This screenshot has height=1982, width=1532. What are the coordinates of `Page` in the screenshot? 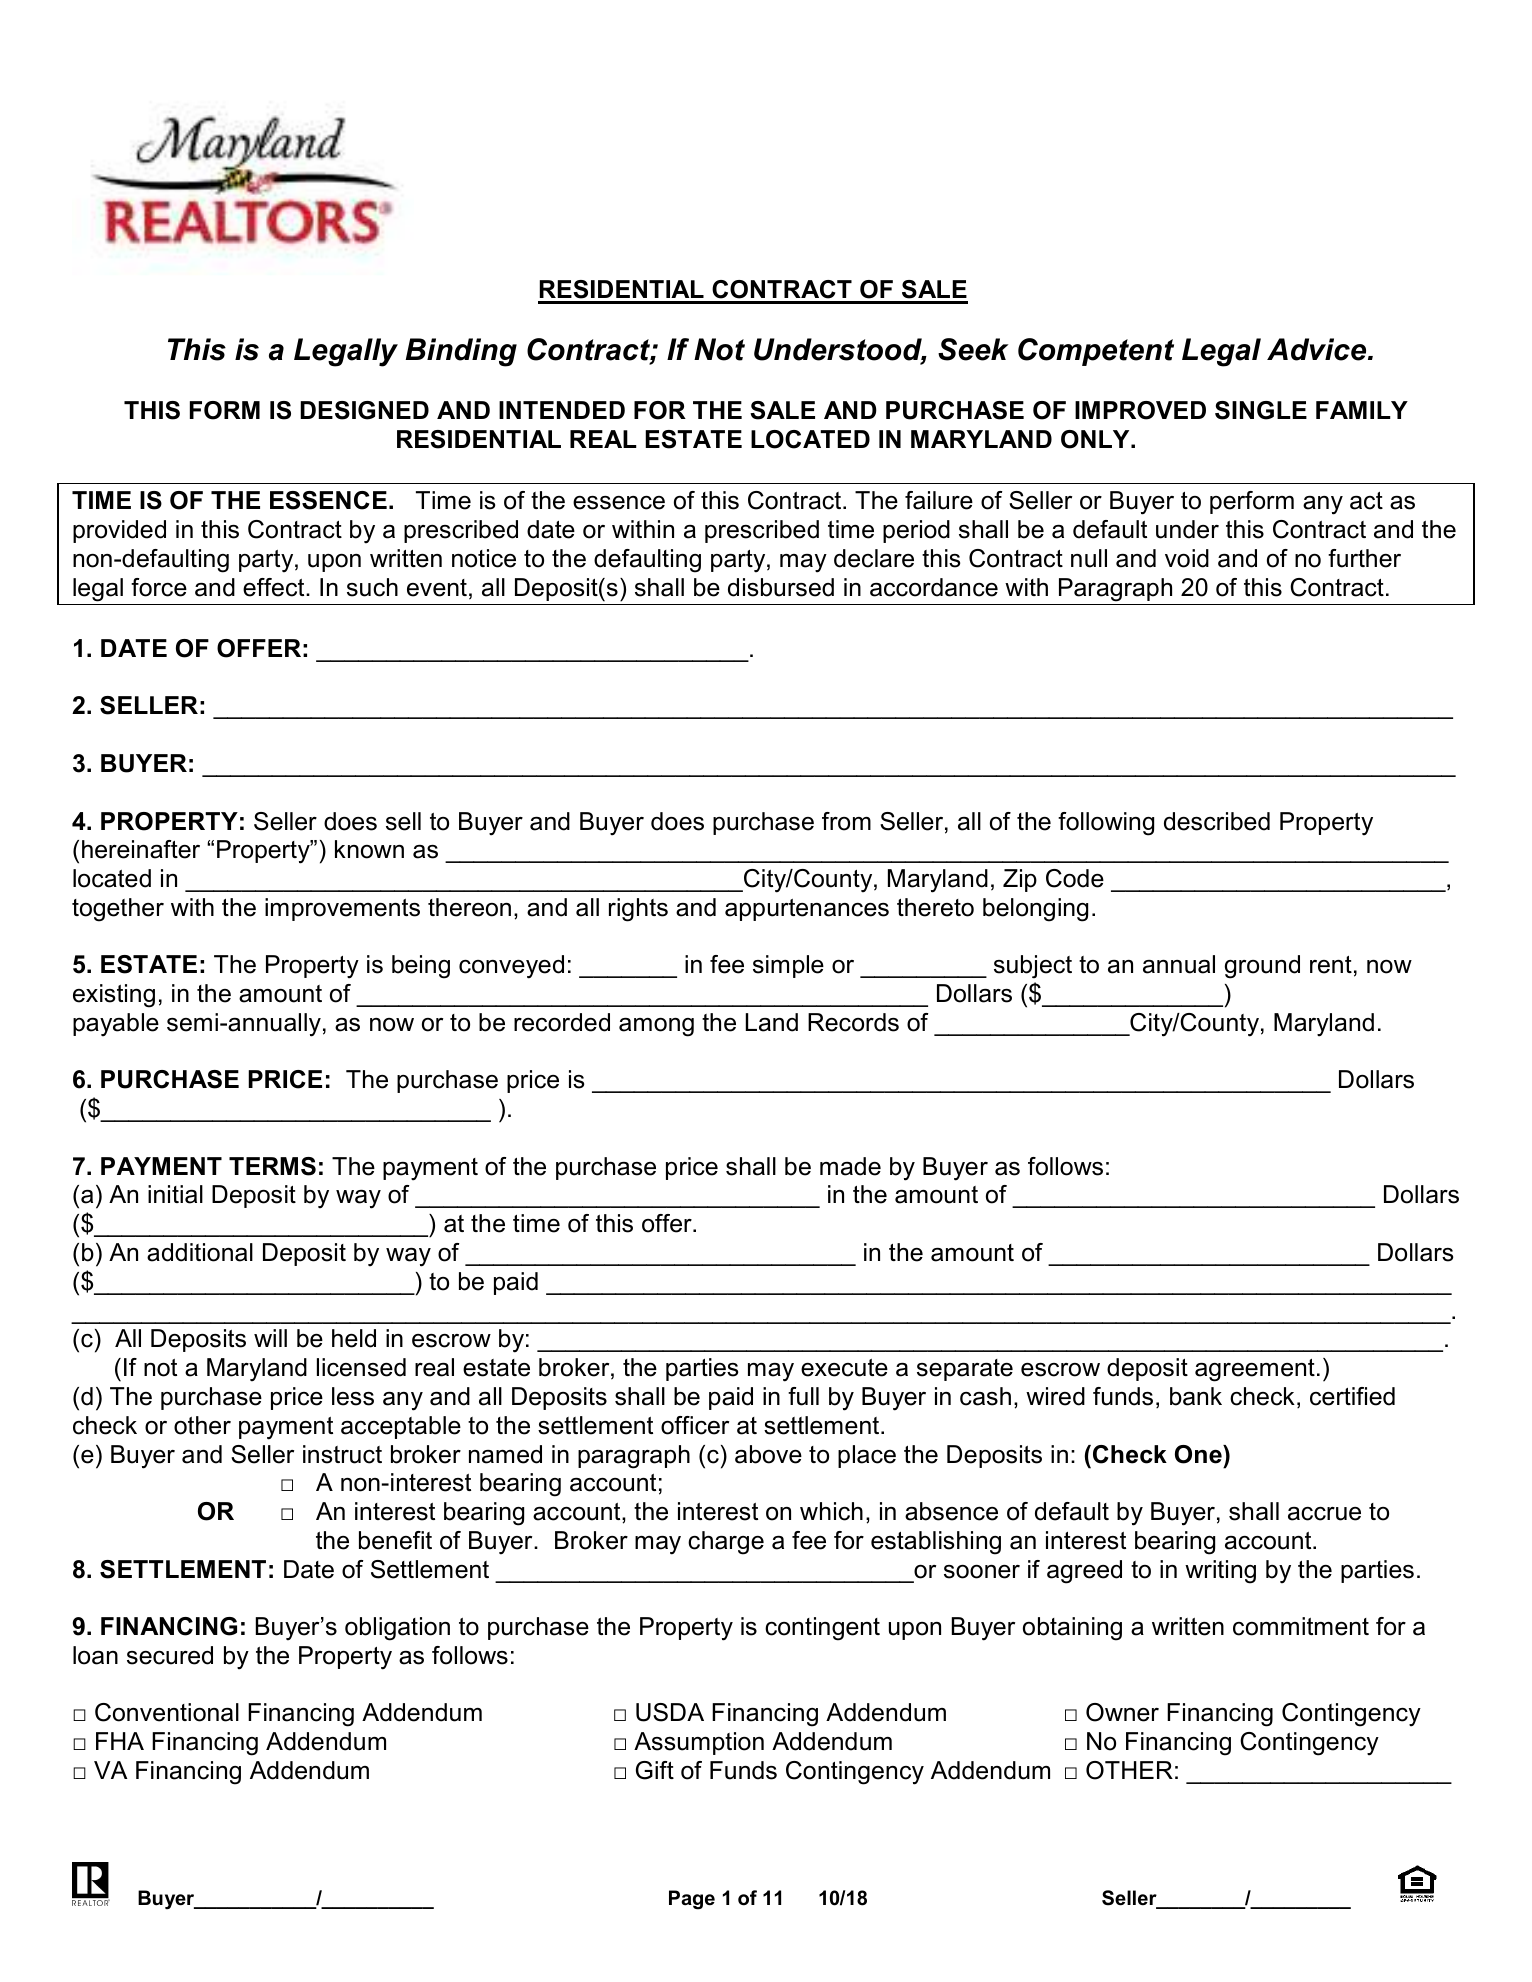 It's located at (692, 1900).
